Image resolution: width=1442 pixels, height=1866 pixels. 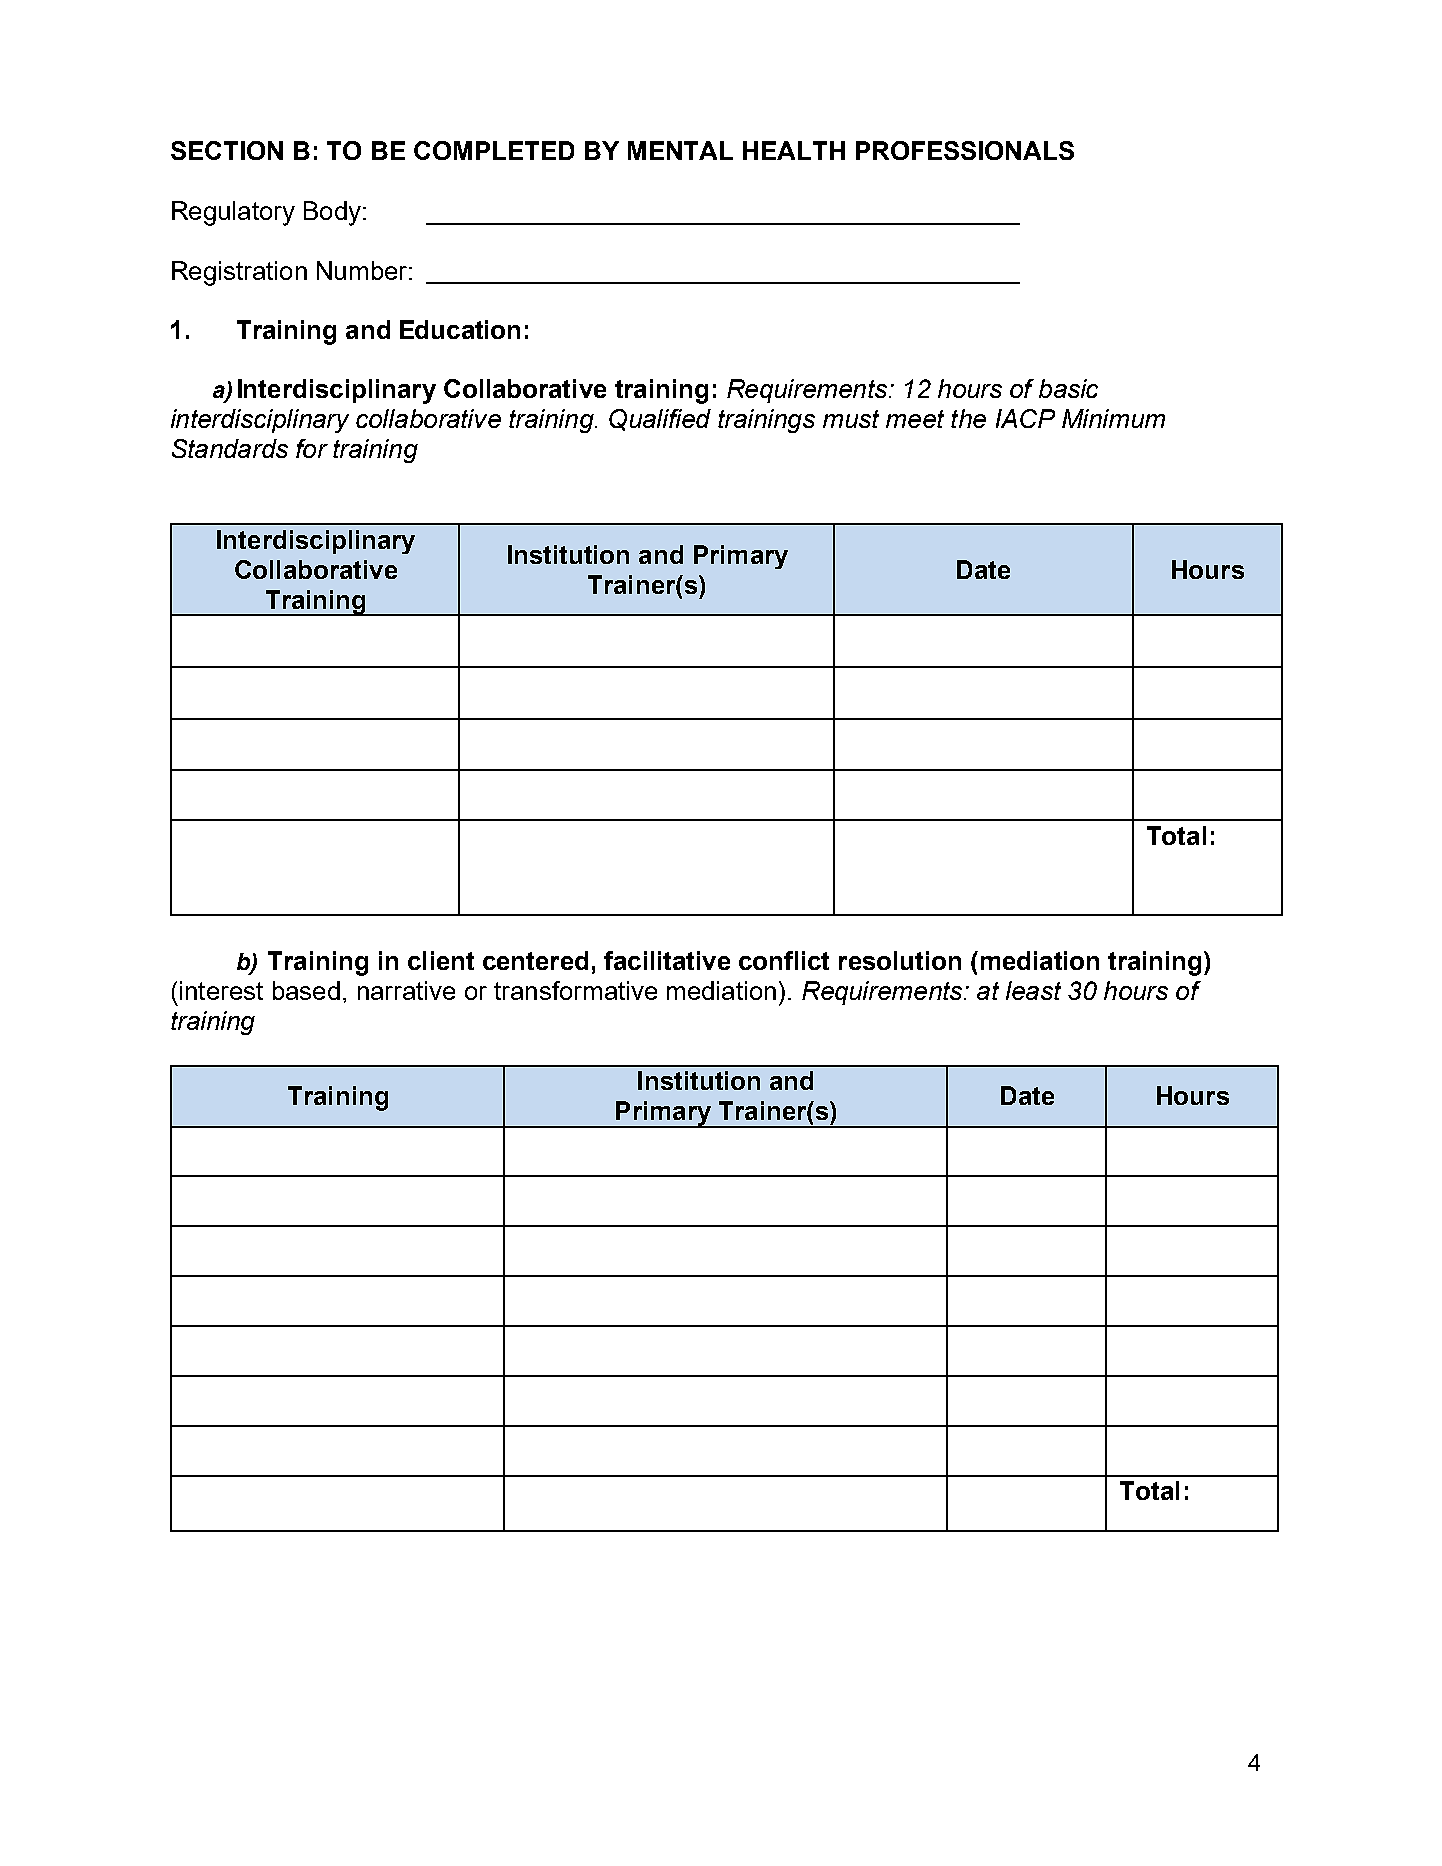 I want to click on based, so click(x=306, y=990).
